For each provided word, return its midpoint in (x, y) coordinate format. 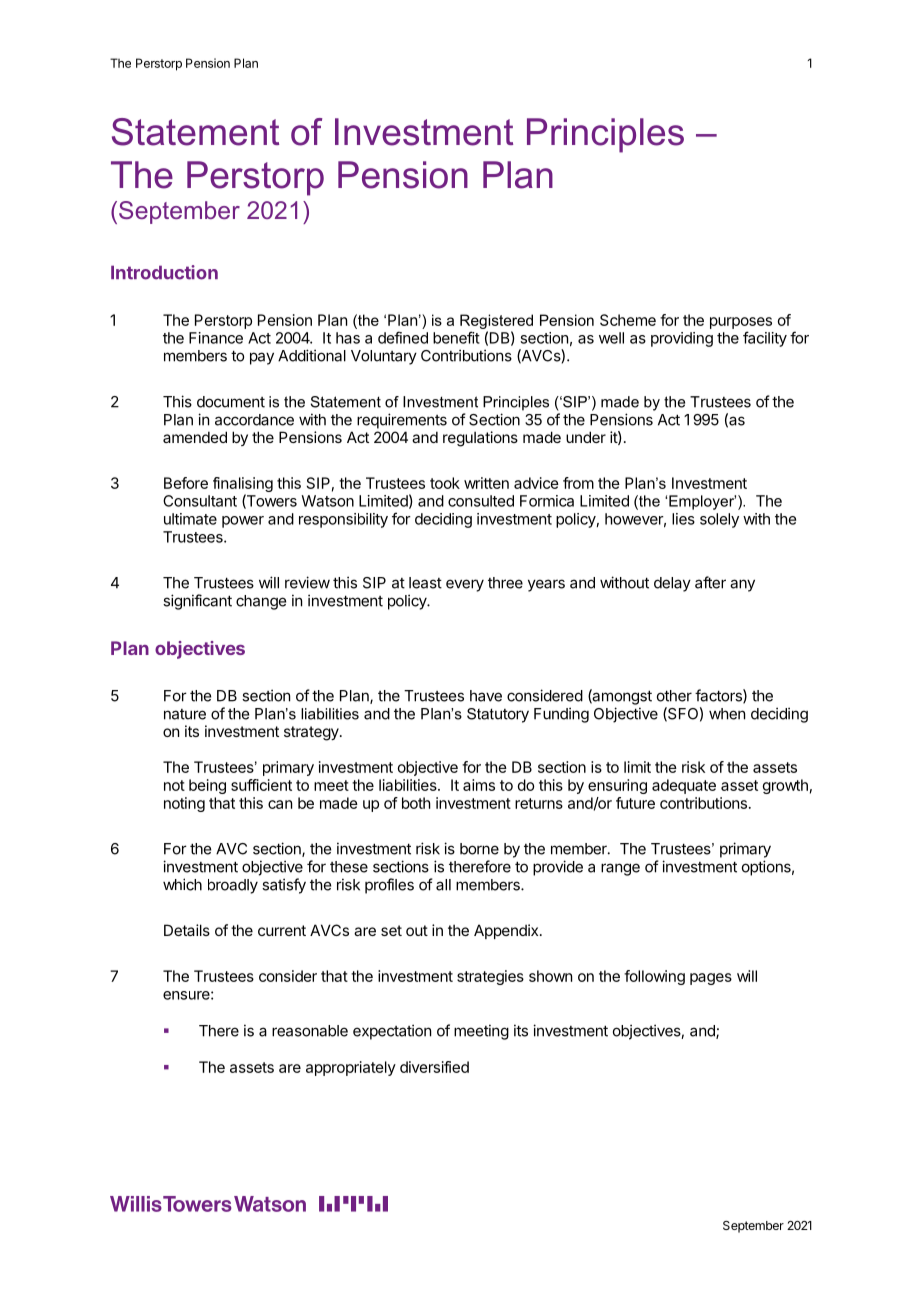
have (486, 696)
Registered (496, 321)
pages (711, 979)
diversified (434, 1067)
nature (185, 714)
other (674, 696)
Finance (216, 338)
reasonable (310, 1031)
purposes (741, 323)
